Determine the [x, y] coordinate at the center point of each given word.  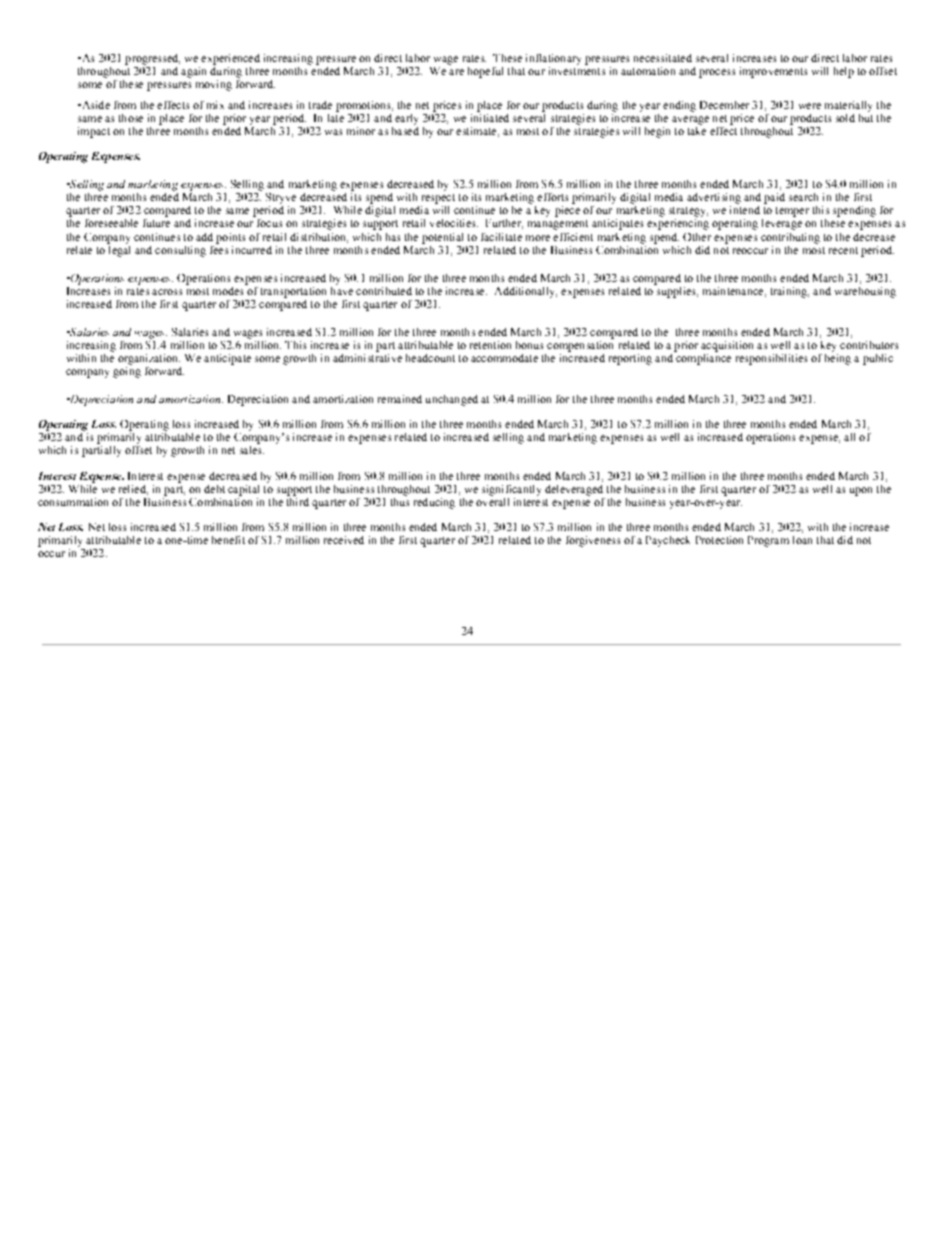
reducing [434, 503]
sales [252, 448]
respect [438, 199]
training [790, 292]
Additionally [526, 292]
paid [774, 198]
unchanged [452, 400]
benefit [228, 540]
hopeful [485, 72]
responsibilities [771, 359]
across [167, 292]
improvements [773, 72]
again [193, 72]
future [156, 221]
